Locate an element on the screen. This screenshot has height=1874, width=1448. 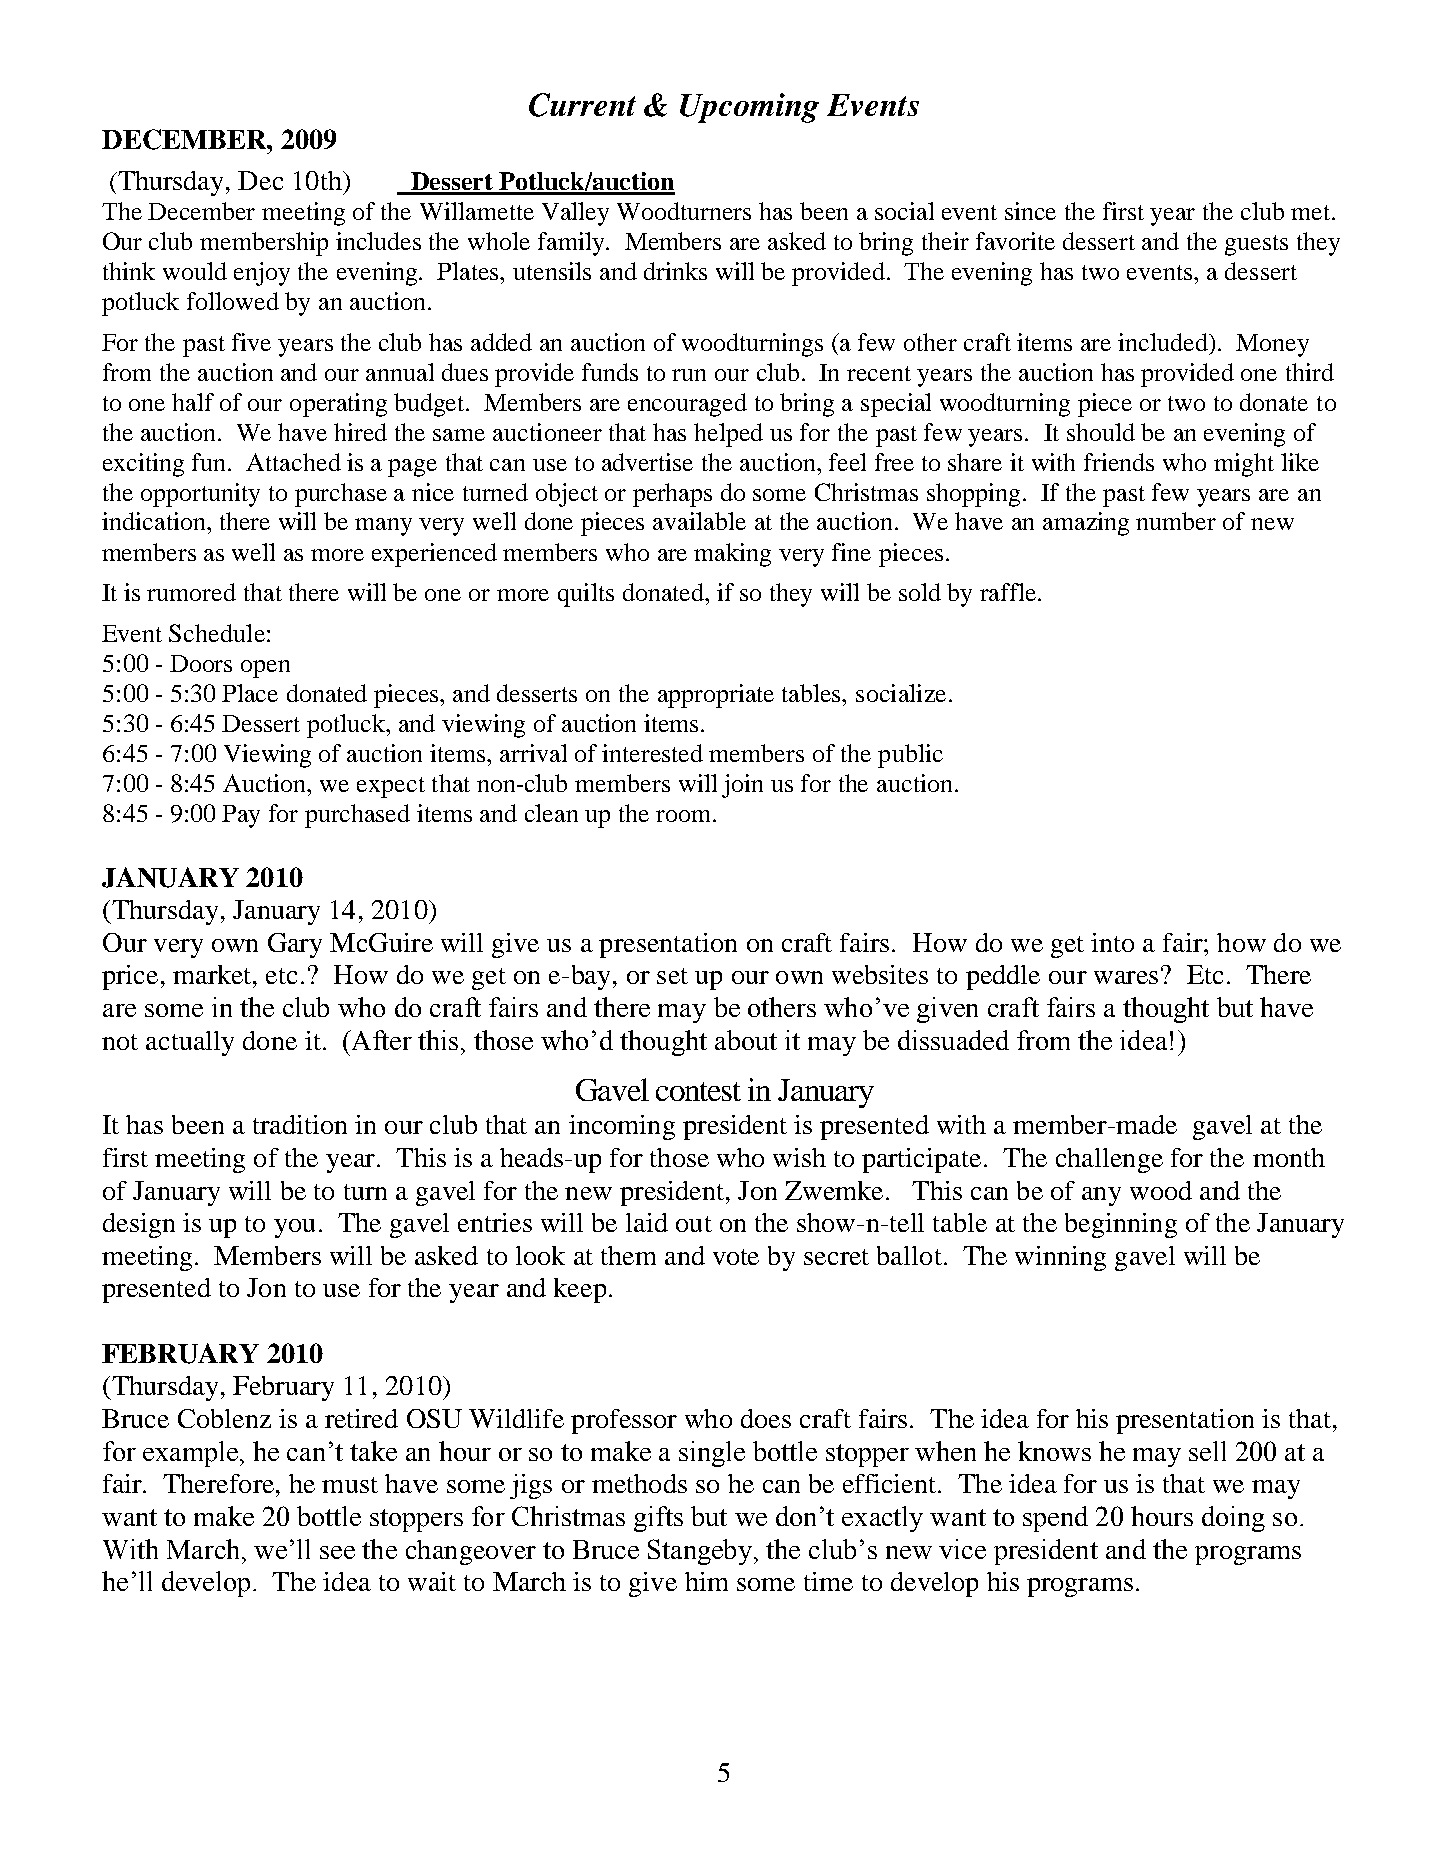
into is located at coordinates (1112, 942).
